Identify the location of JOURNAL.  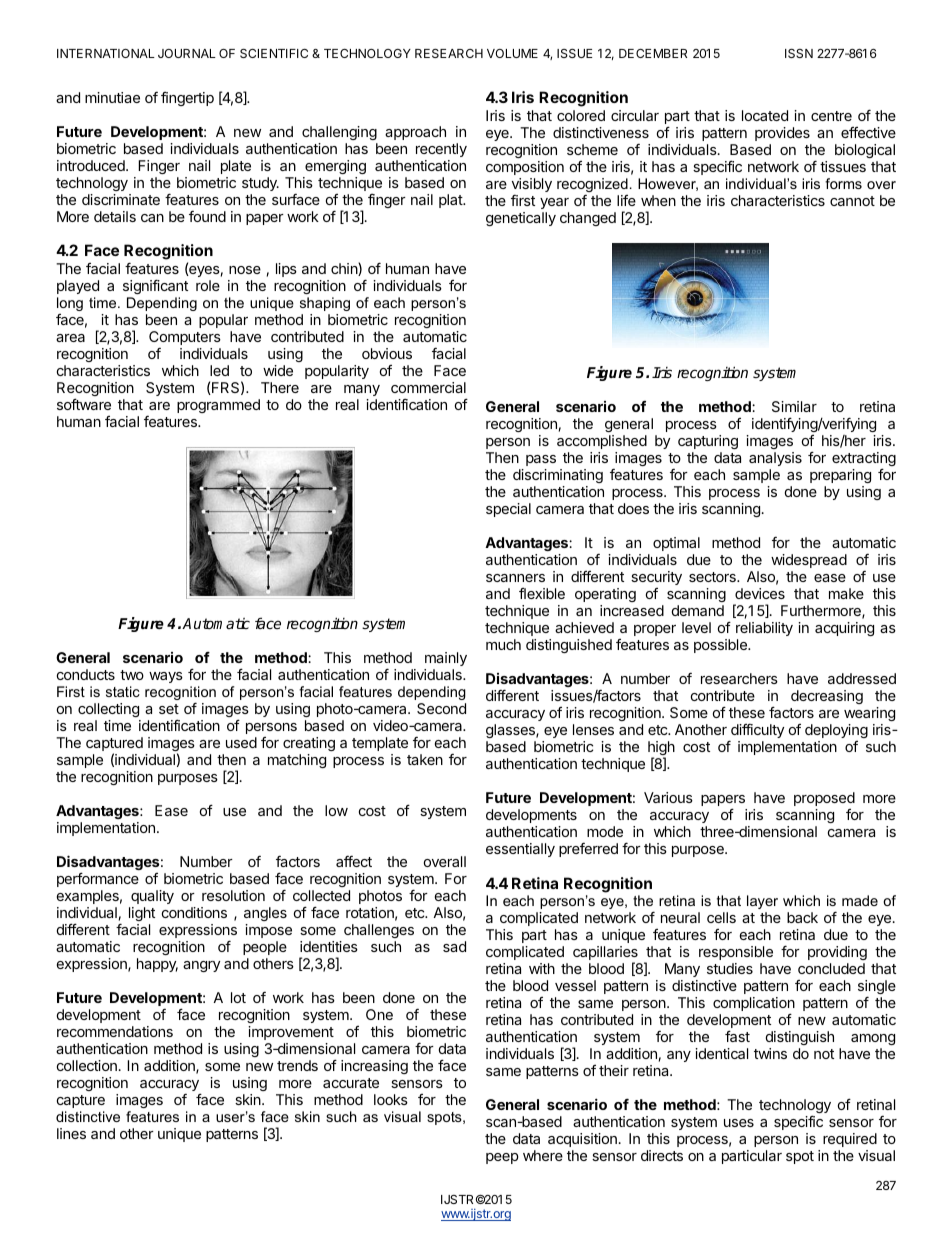
(187, 53).
